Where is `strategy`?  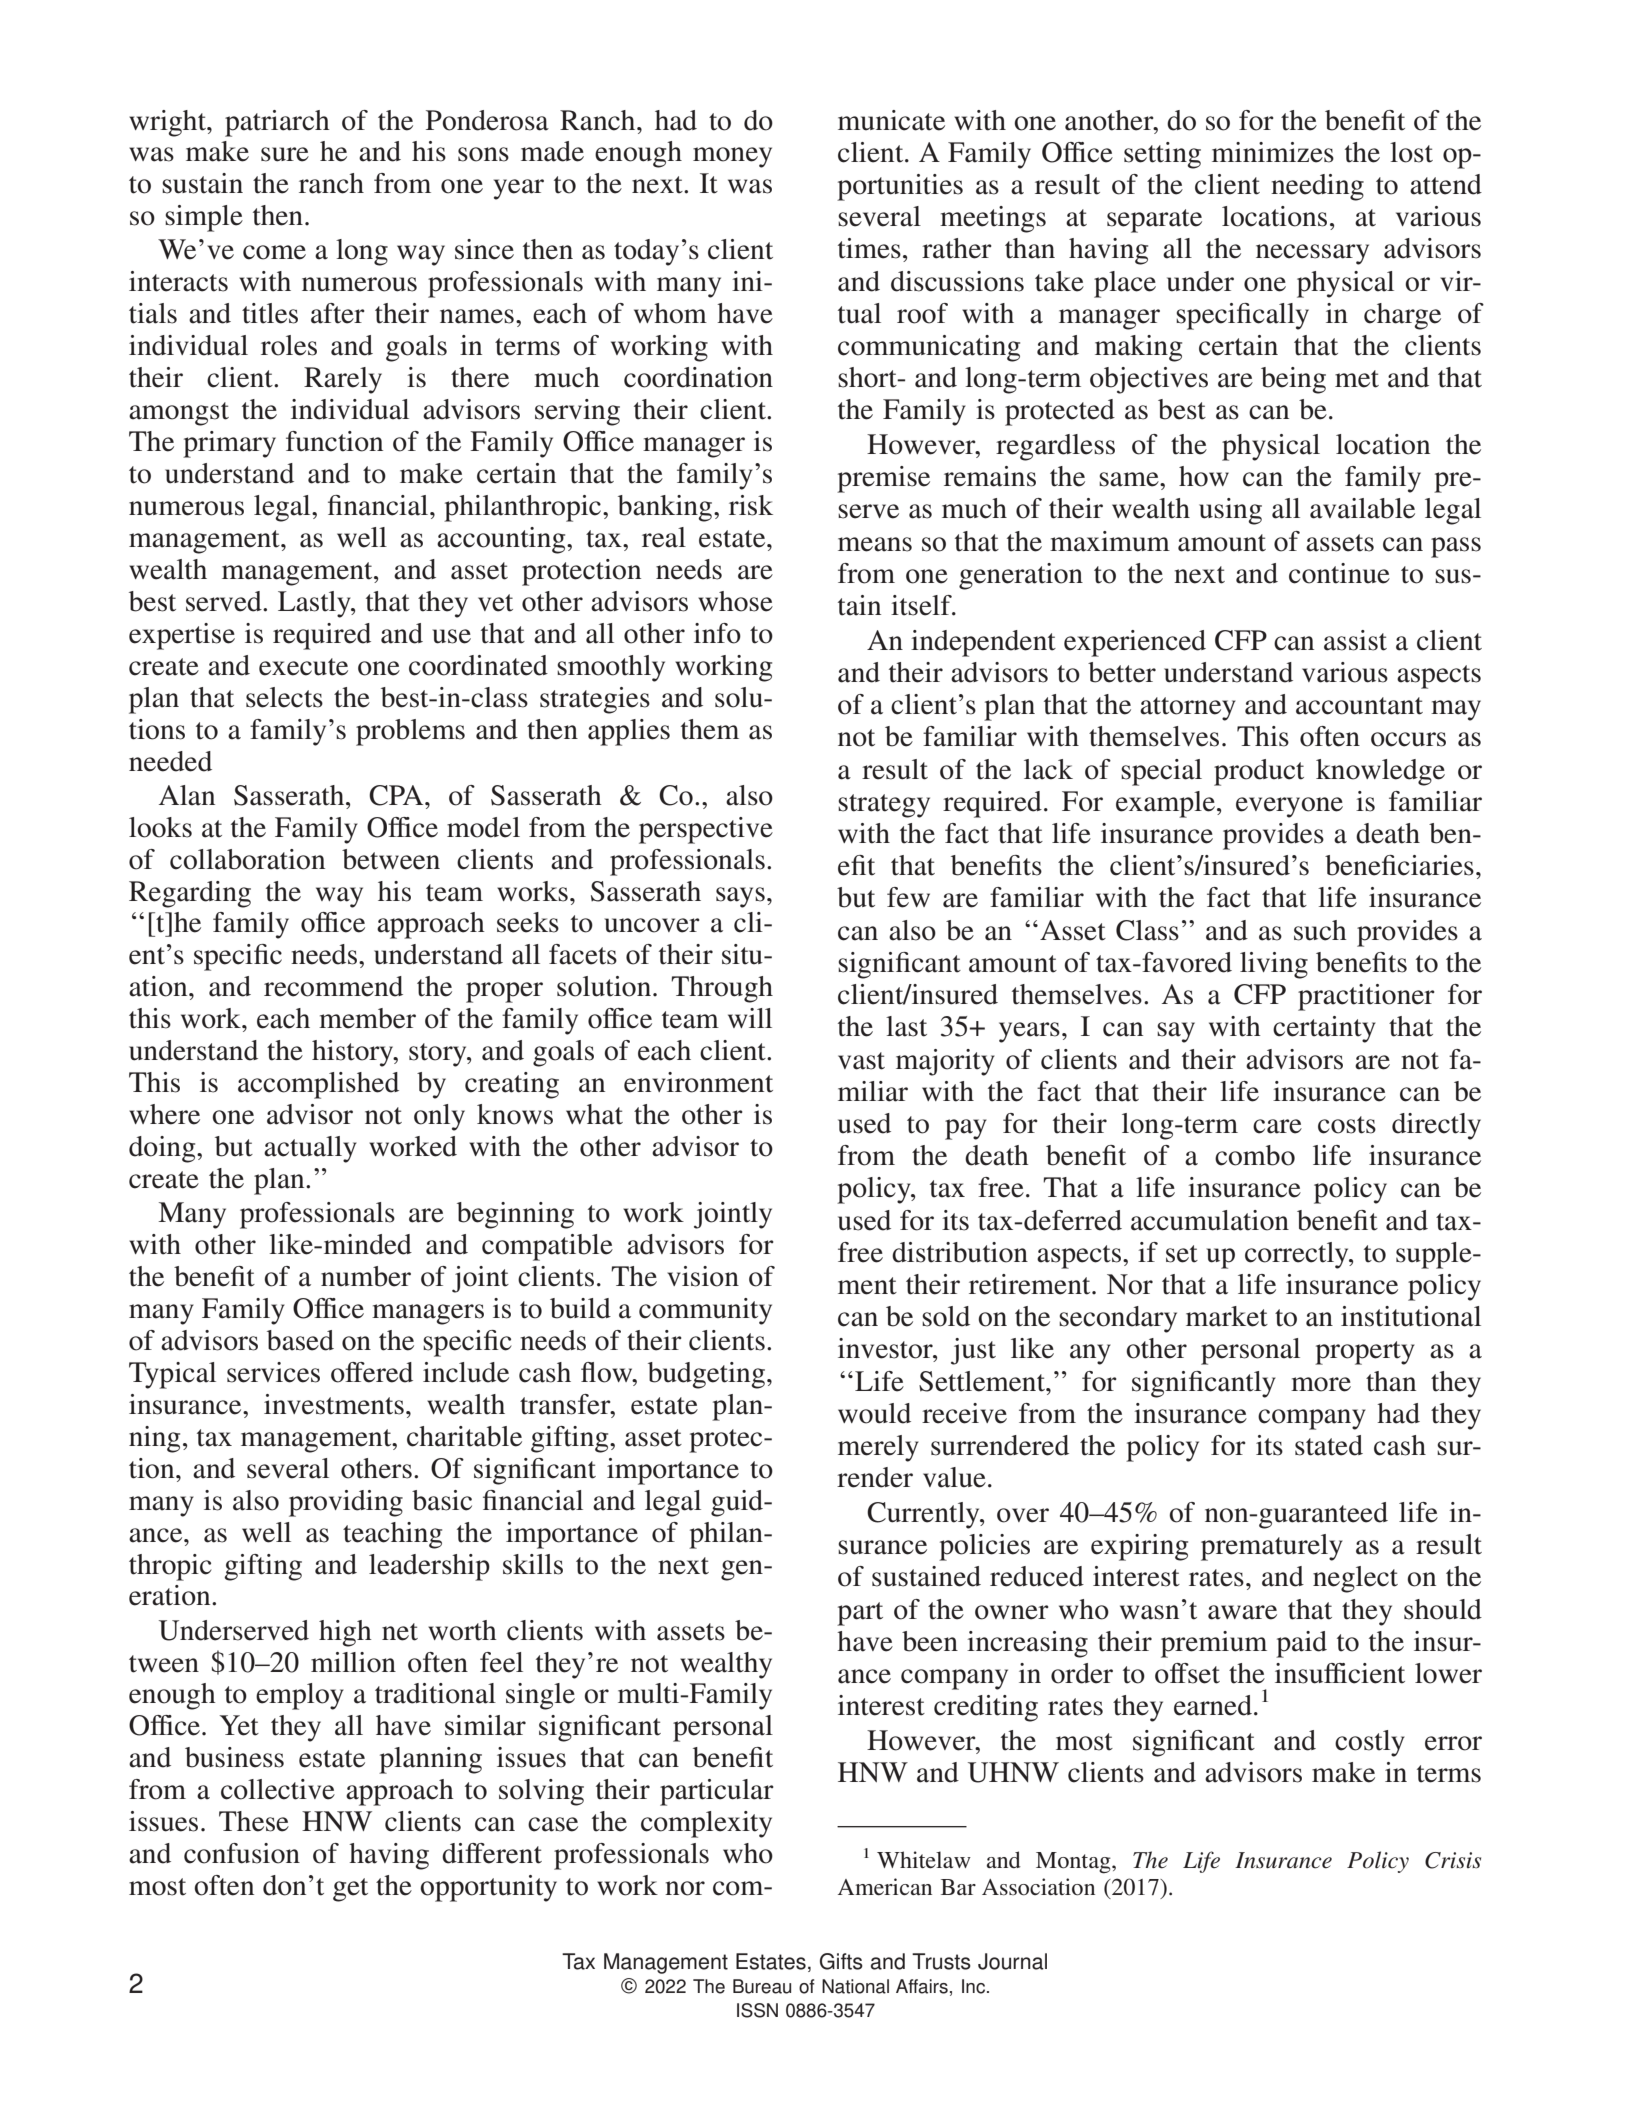 strategy is located at coordinates (884, 806).
